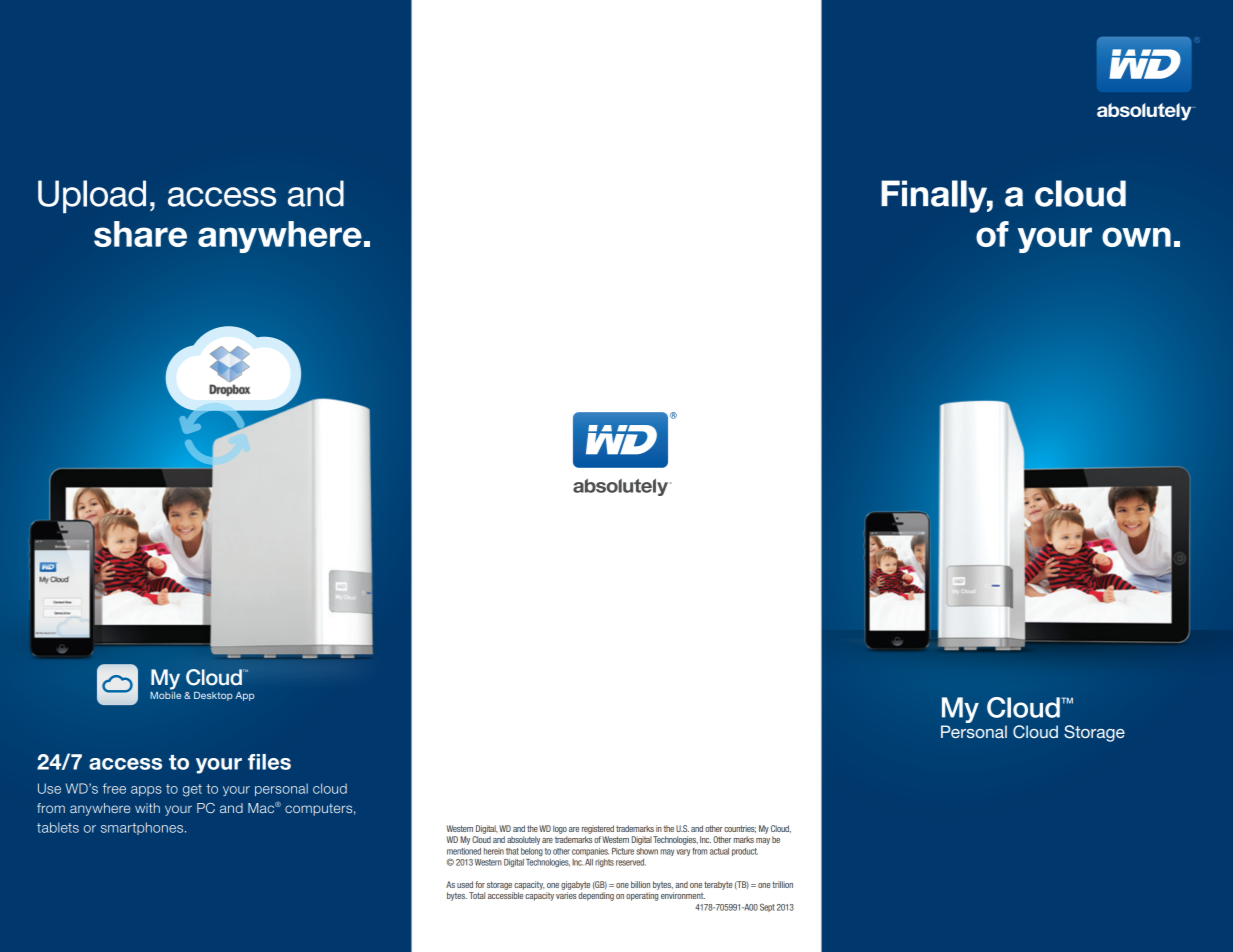 The width and height of the image is (1233, 952). I want to click on countries, so click(740, 829).
